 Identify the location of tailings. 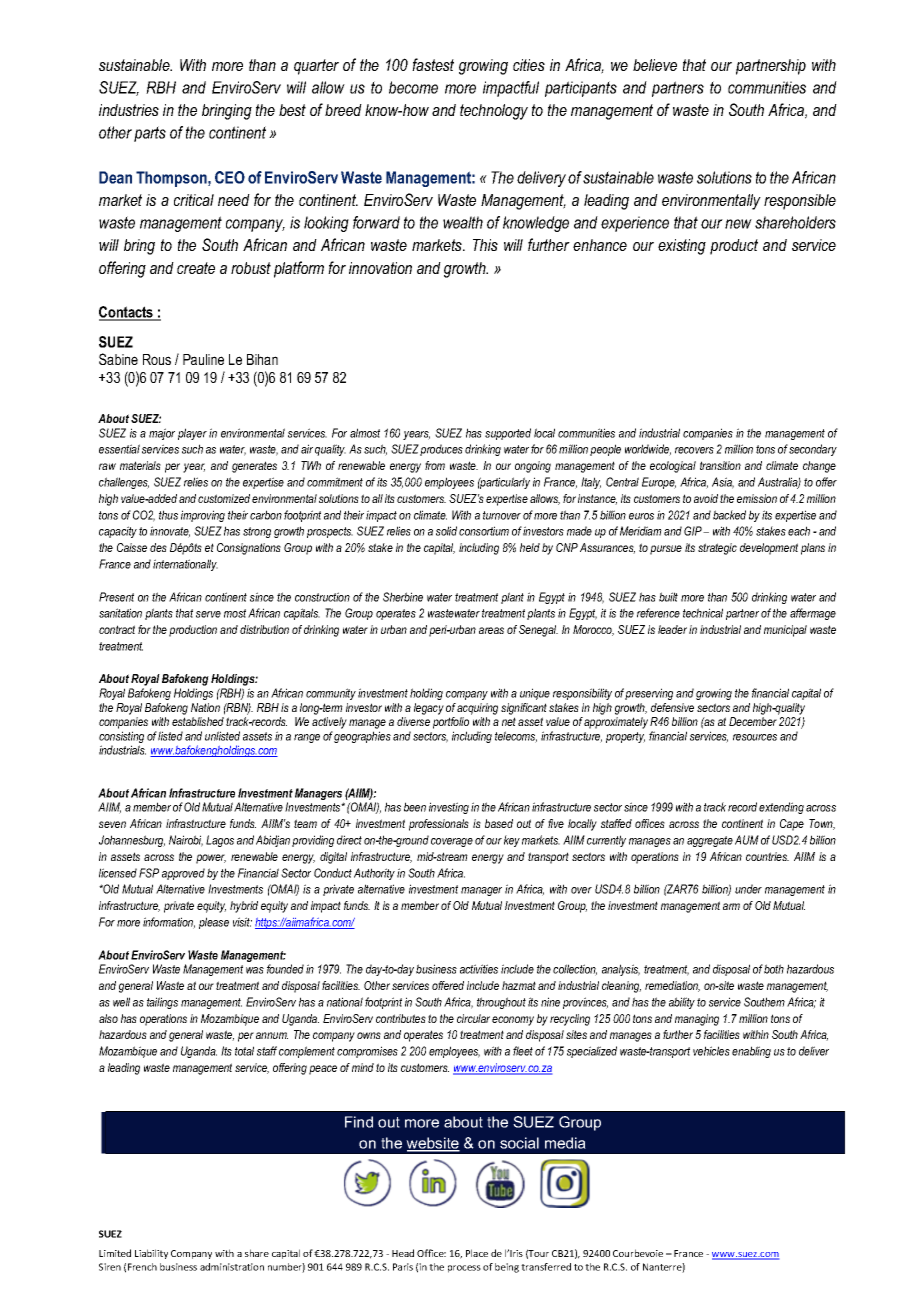
(162, 1003).
